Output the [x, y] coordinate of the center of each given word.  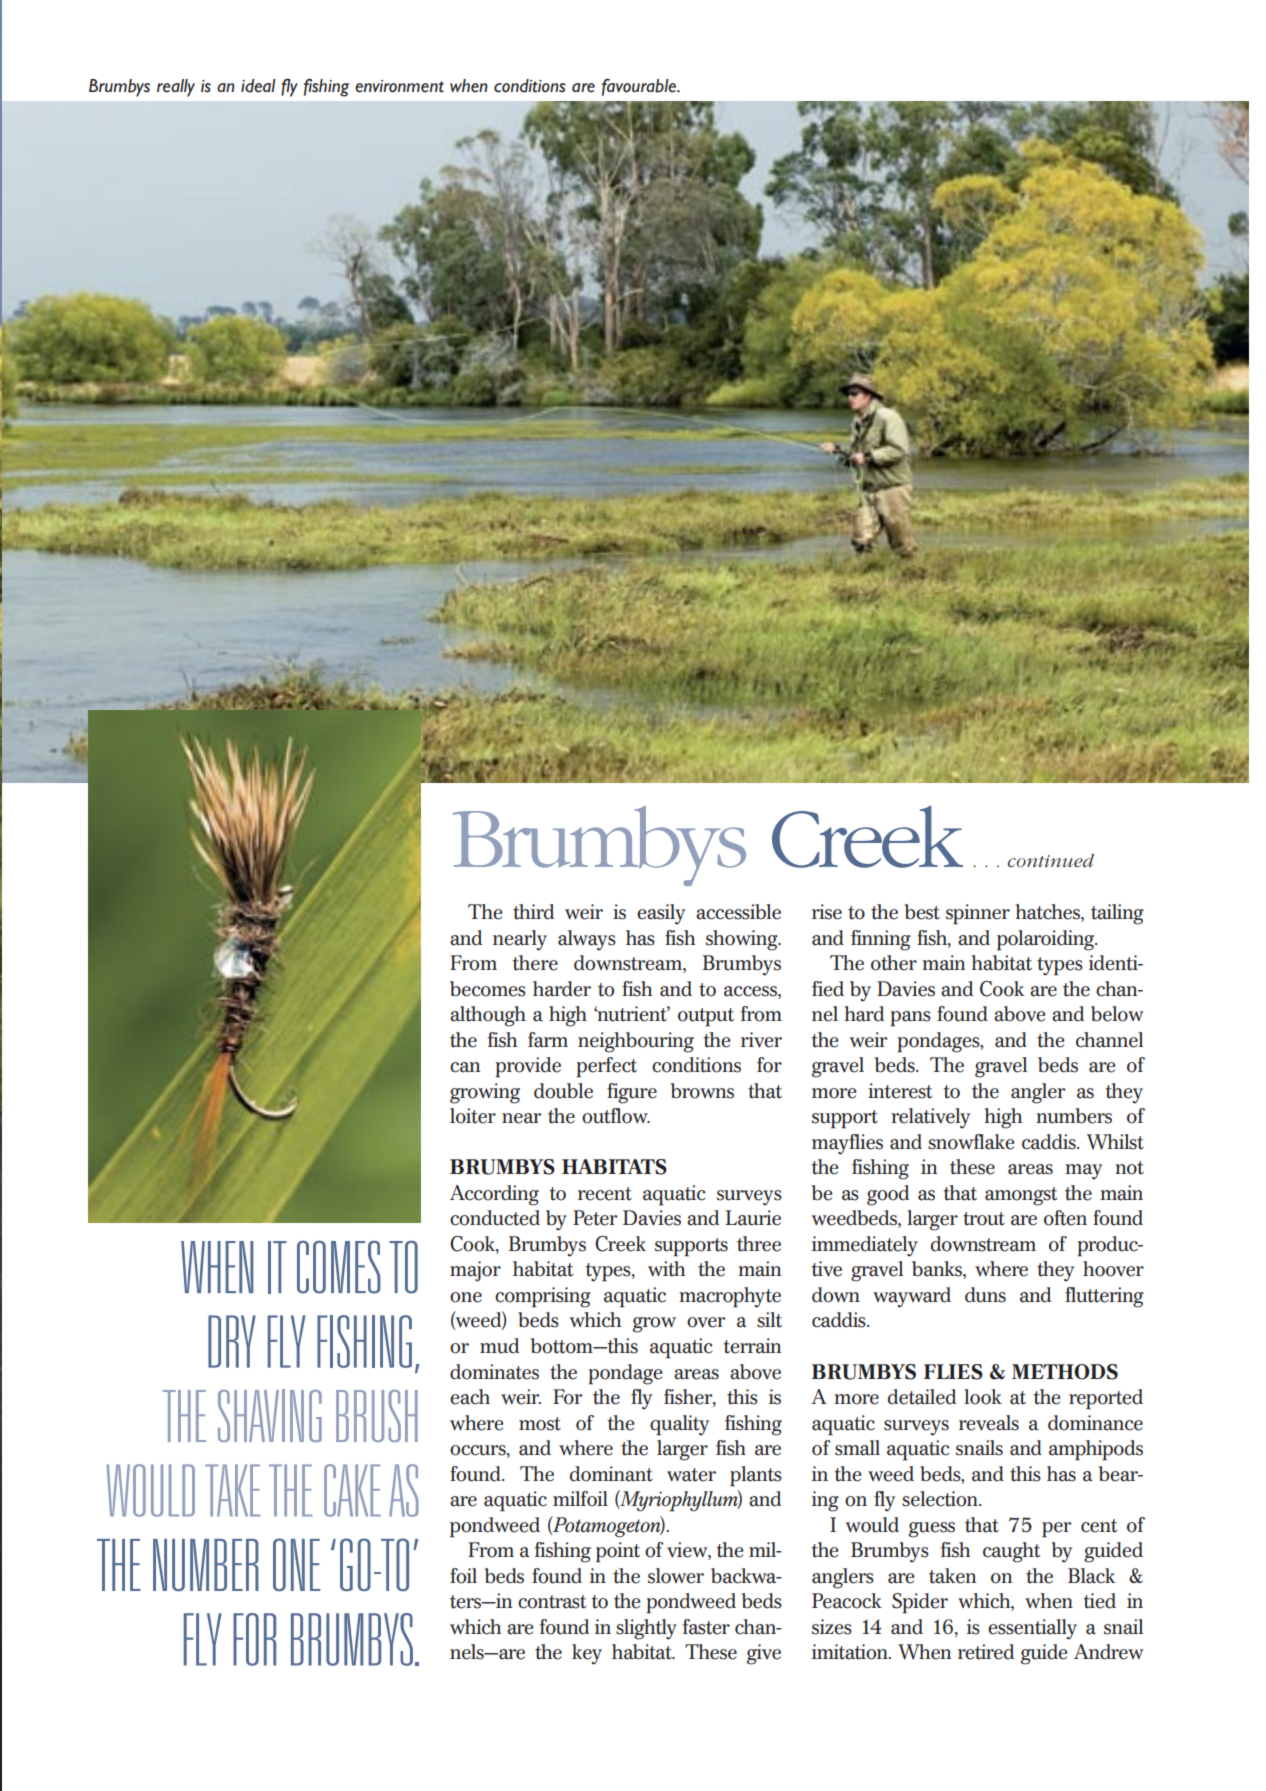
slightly [646, 1629]
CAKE [352, 1490]
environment [399, 86]
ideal [258, 86]
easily [661, 914]
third [533, 912]
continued [1051, 860]
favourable [640, 87]
